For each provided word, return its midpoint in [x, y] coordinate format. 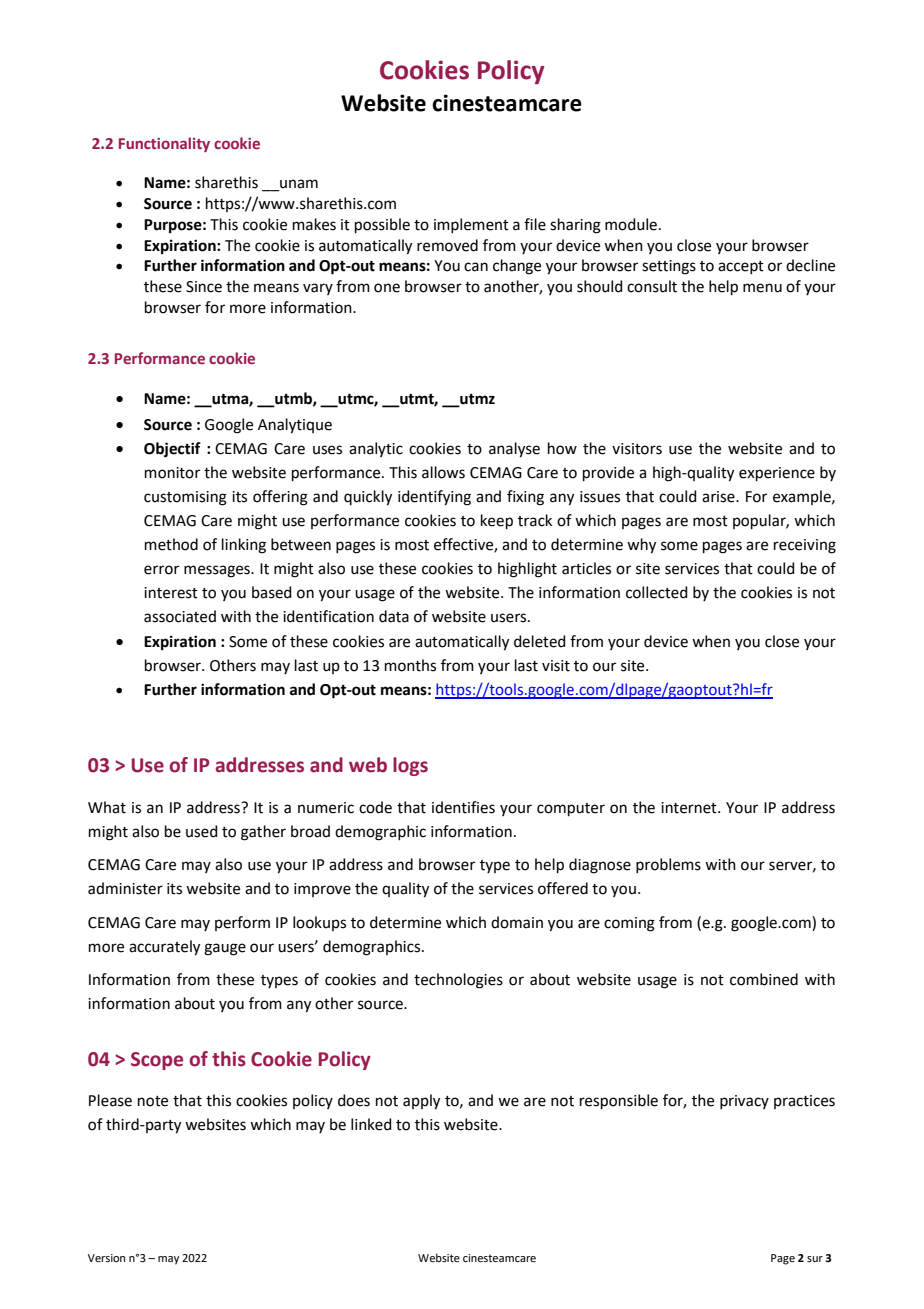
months [410, 665]
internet [690, 808]
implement [471, 225]
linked [371, 1124]
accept [741, 267]
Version [106, 1258]
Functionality [164, 144]
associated [180, 616]
